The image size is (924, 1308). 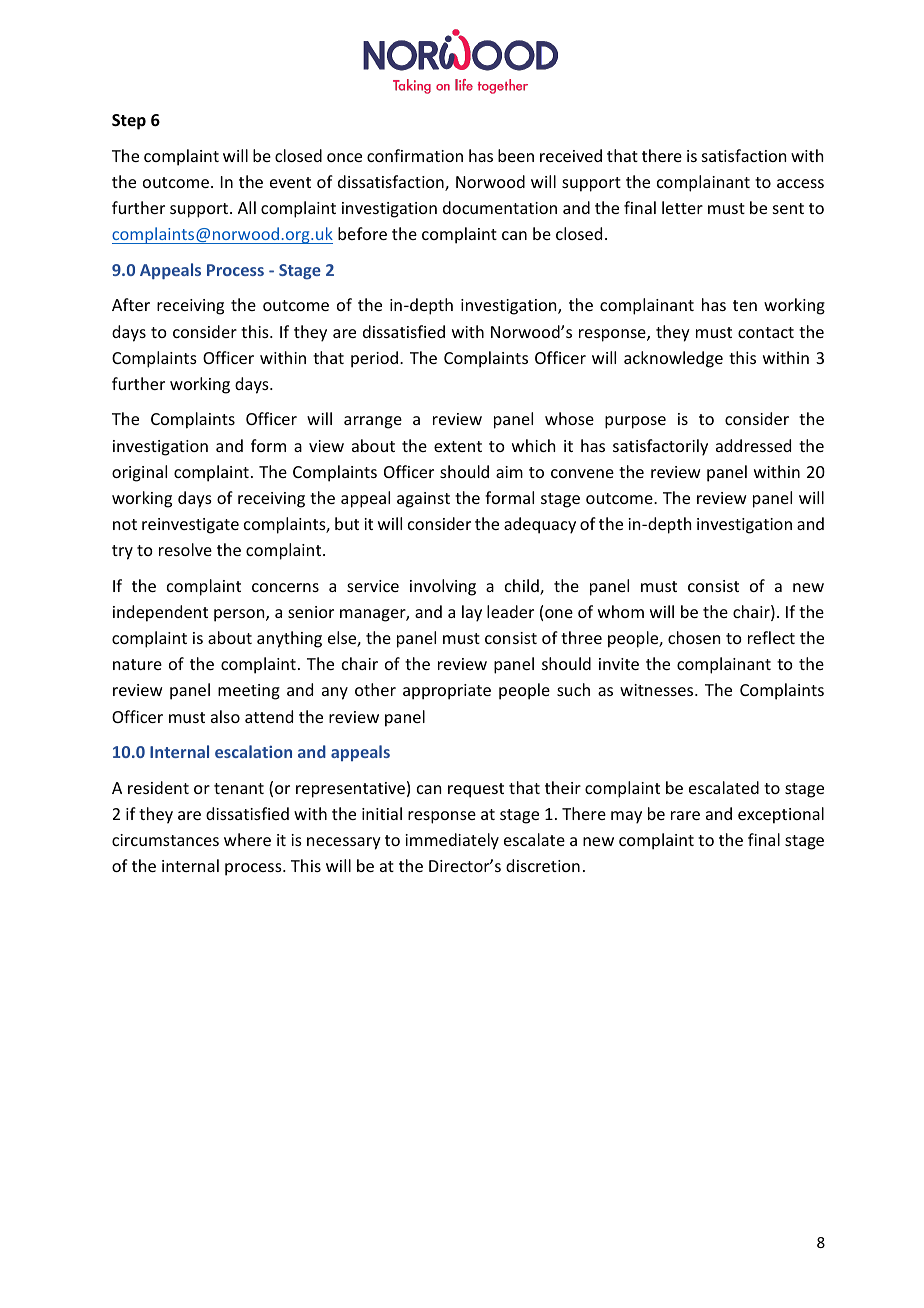 What do you see at coordinates (423, 500) in the screenshot?
I see `against` at bounding box center [423, 500].
